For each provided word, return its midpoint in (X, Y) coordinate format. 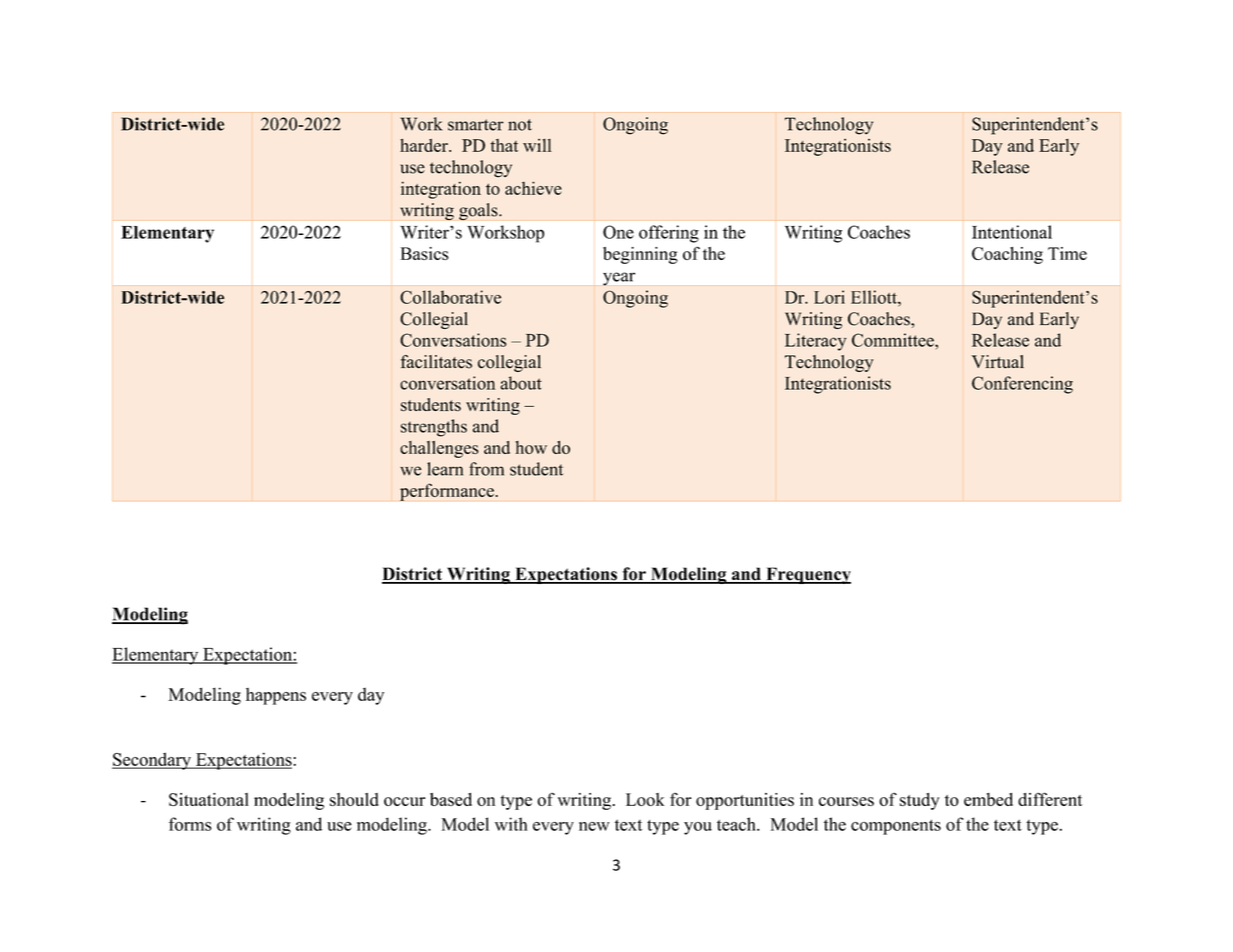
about (521, 383)
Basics (425, 253)
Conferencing (1022, 385)
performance (448, 492)
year (619, 279)
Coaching (1007, 255)
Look (645, 799)
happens (276, 696)
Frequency (807, 575)
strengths (434, 428)
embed (988, 799)
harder (425, 145)
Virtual (997, 362)
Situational (209, 799)
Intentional (1012, 232)
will (537, 145)
